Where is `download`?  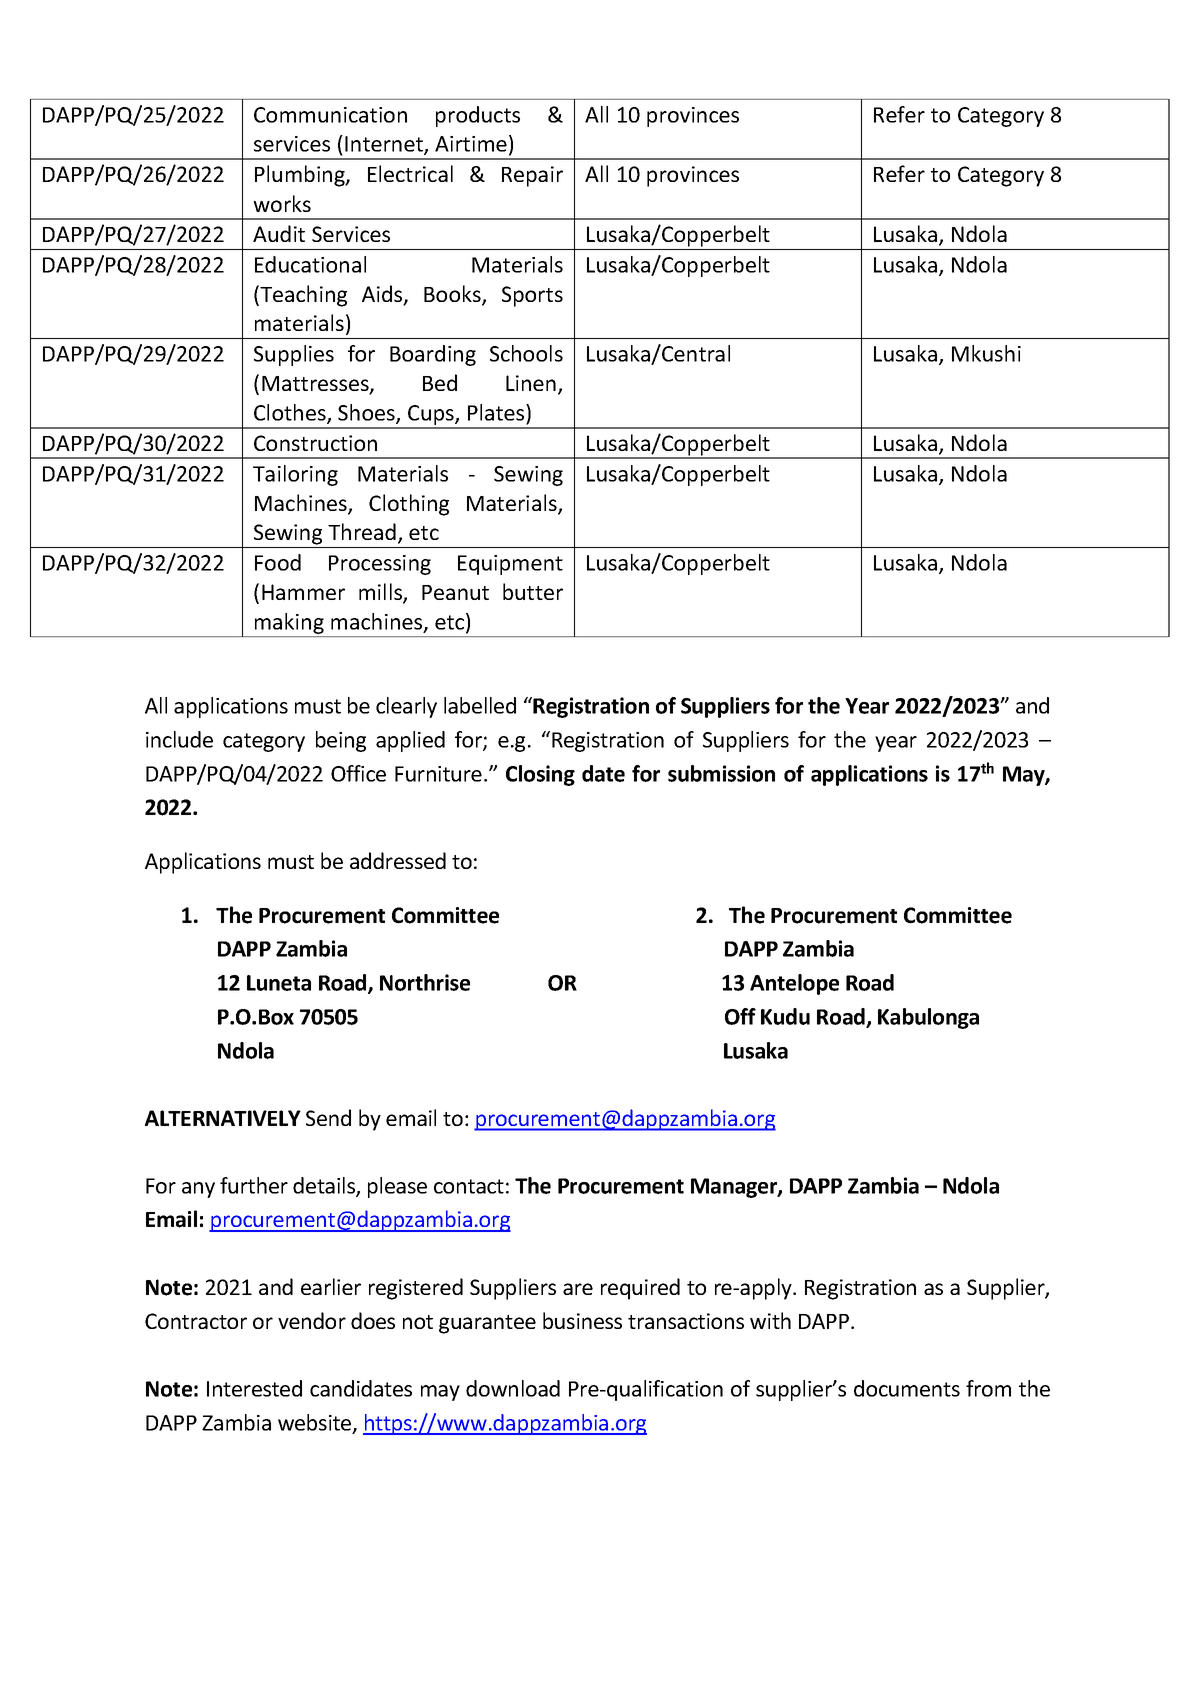
download is located at coordinates (513, 1388).
